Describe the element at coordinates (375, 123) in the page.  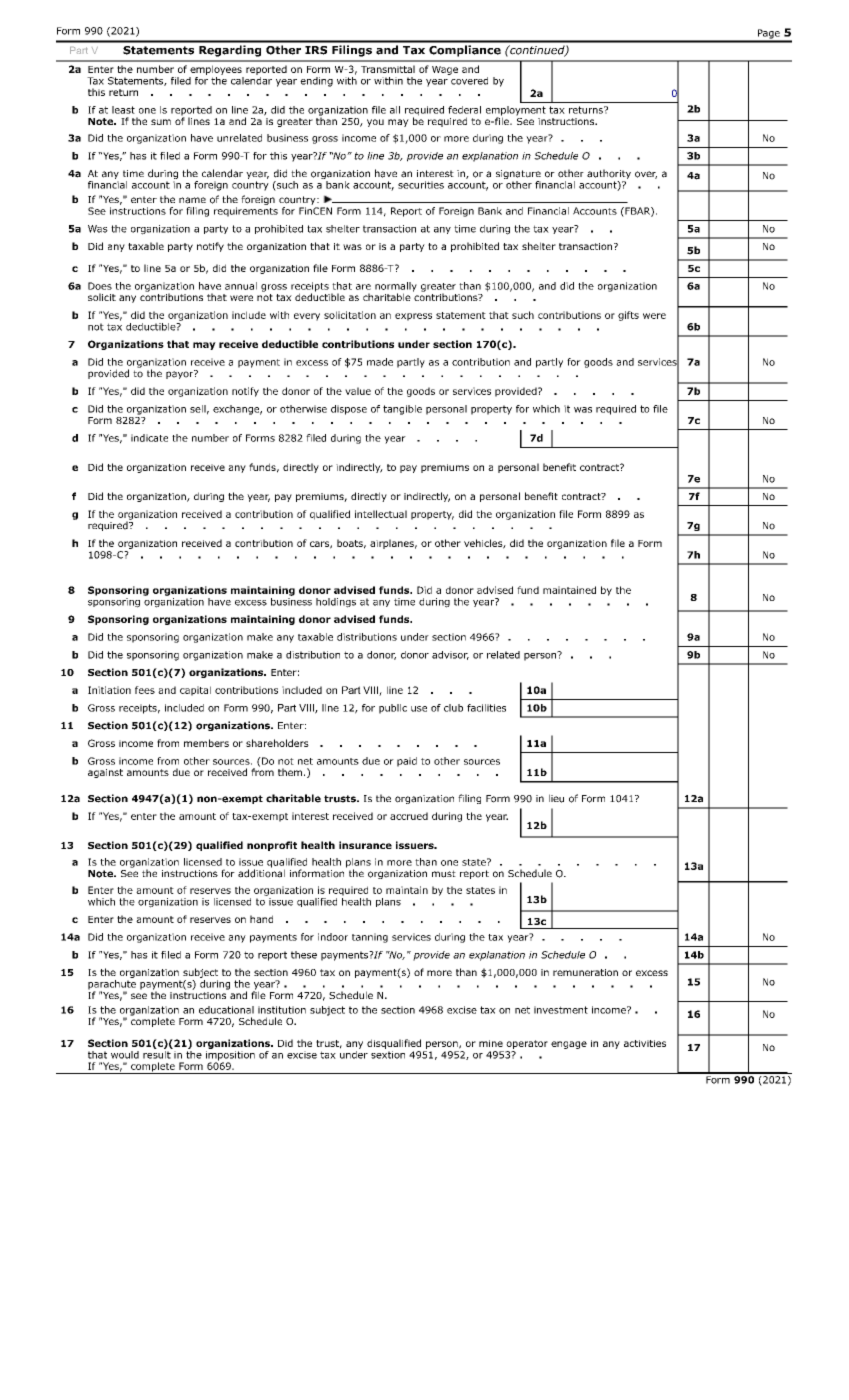
I see `you` at that location.
